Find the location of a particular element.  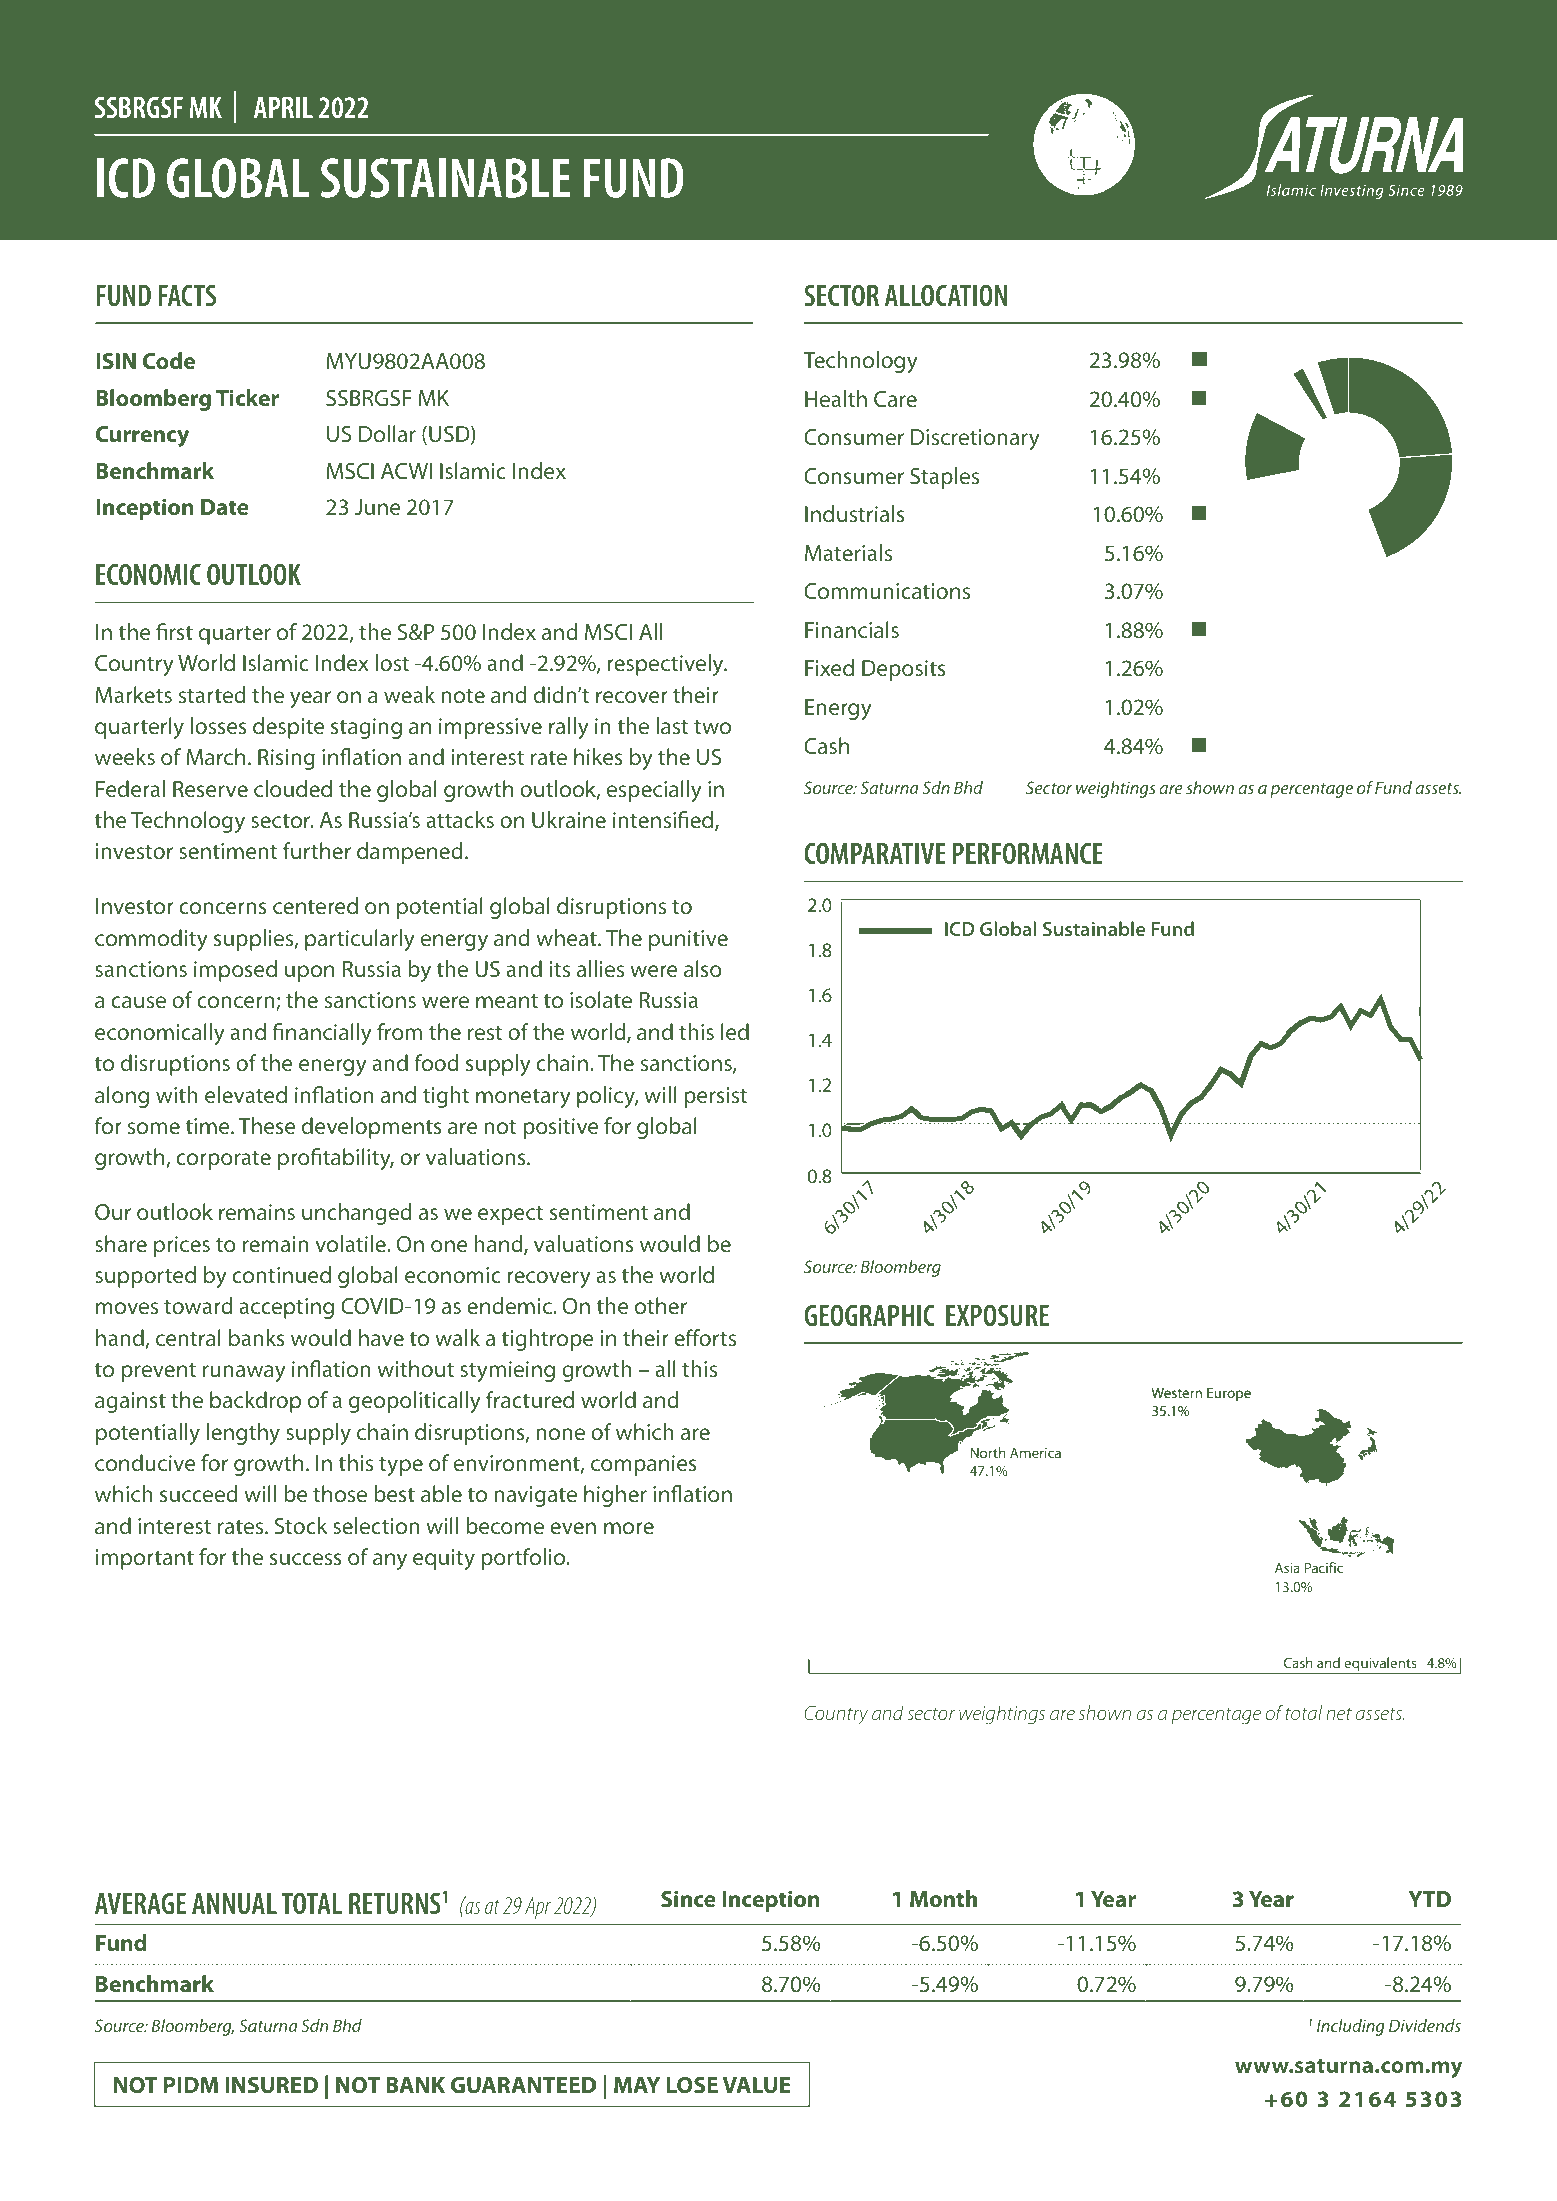

Discretionary is located at coordinates (975, 439).
